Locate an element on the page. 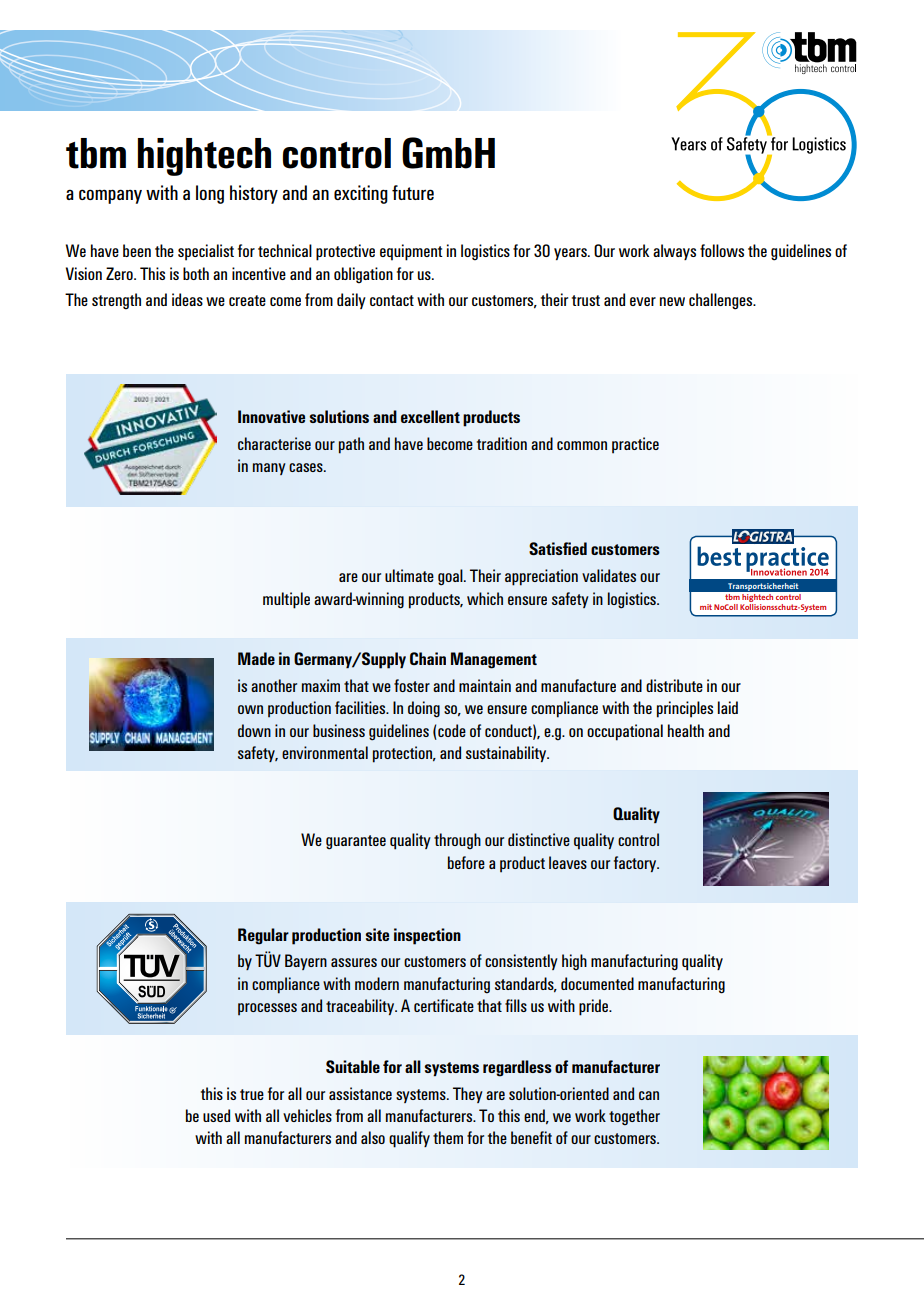  characterise is located at coordinates (274, 443).
